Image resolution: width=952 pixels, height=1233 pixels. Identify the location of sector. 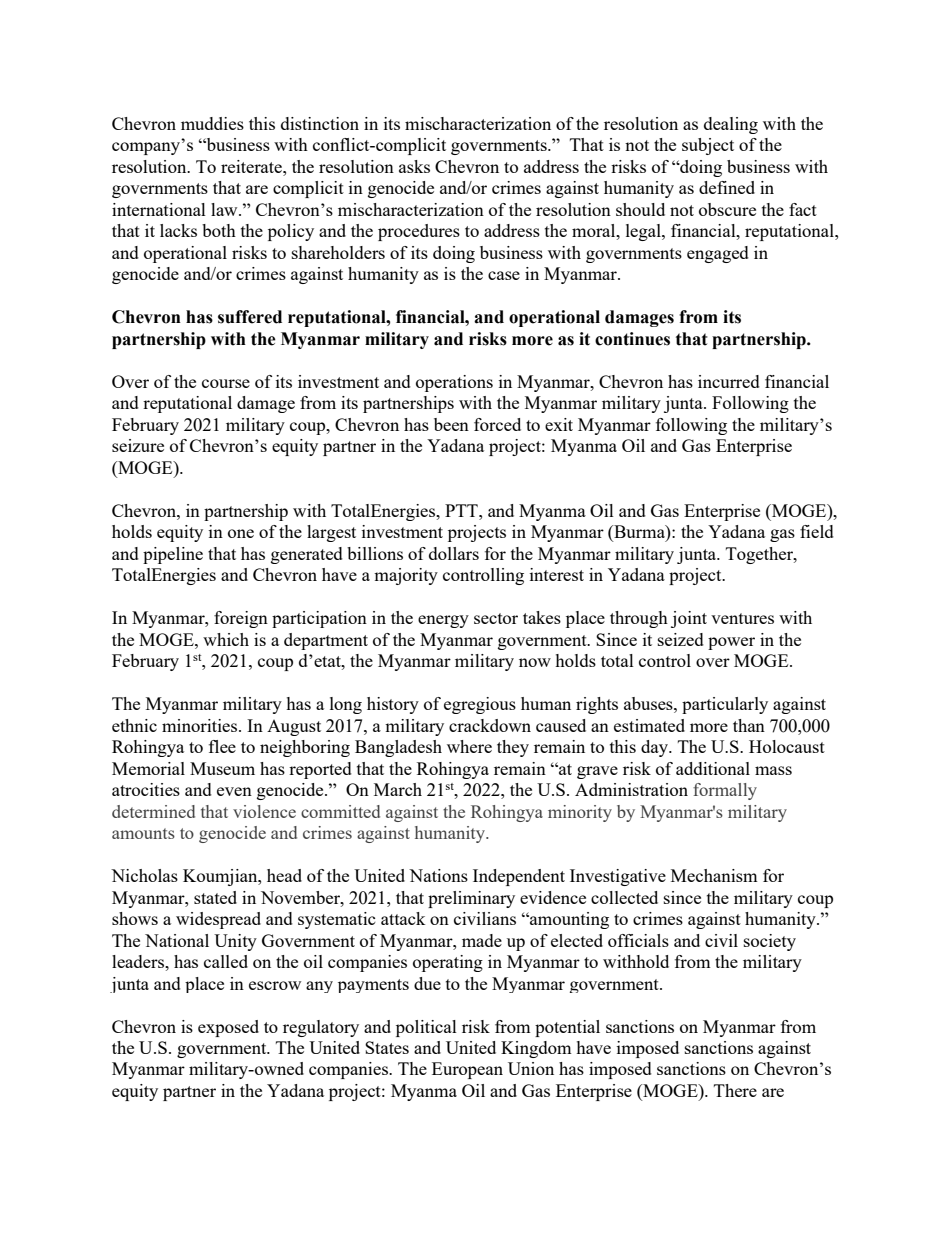
(496, 618).
